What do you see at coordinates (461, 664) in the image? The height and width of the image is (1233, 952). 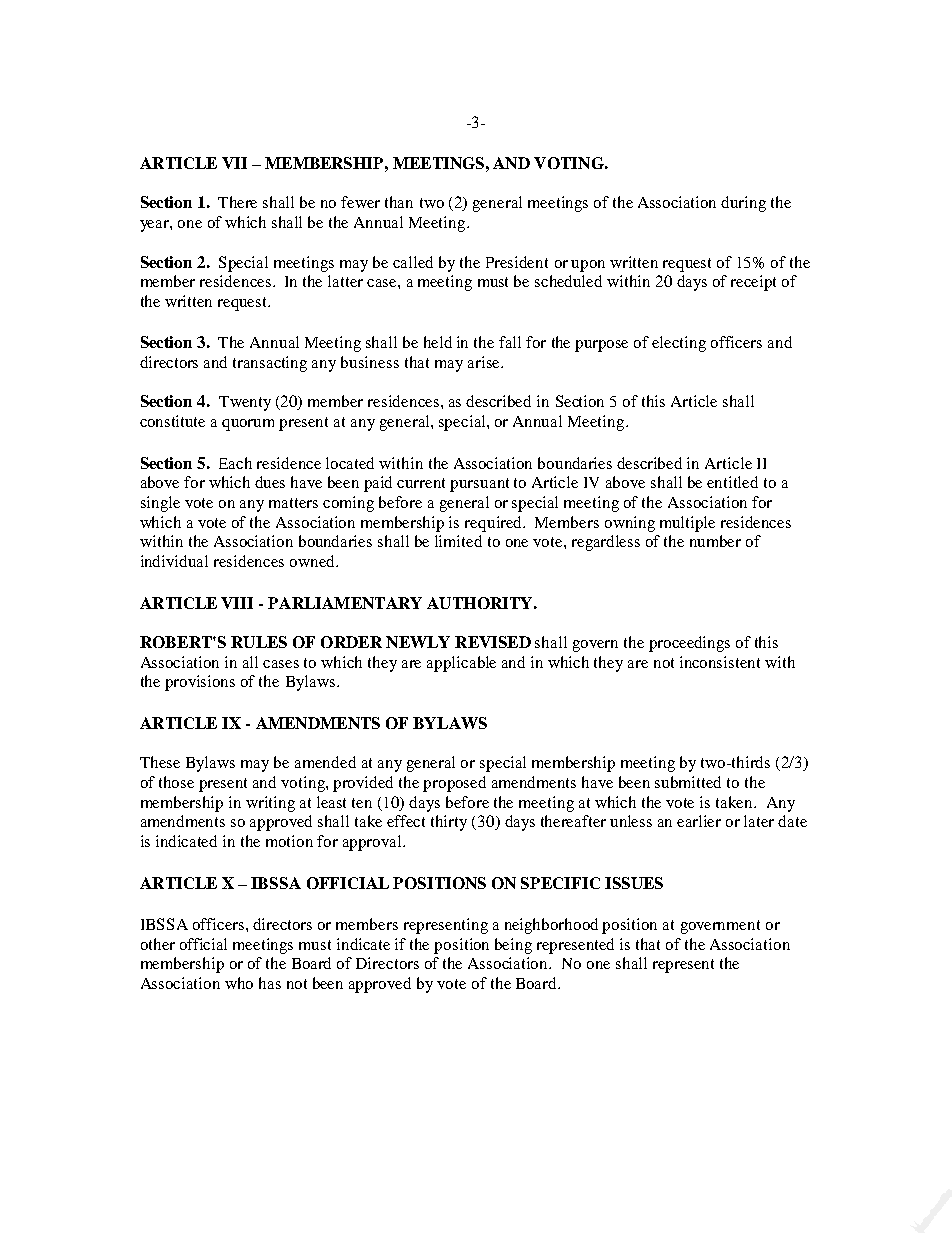 I see `applicable` at bounding box center [461, 664].
